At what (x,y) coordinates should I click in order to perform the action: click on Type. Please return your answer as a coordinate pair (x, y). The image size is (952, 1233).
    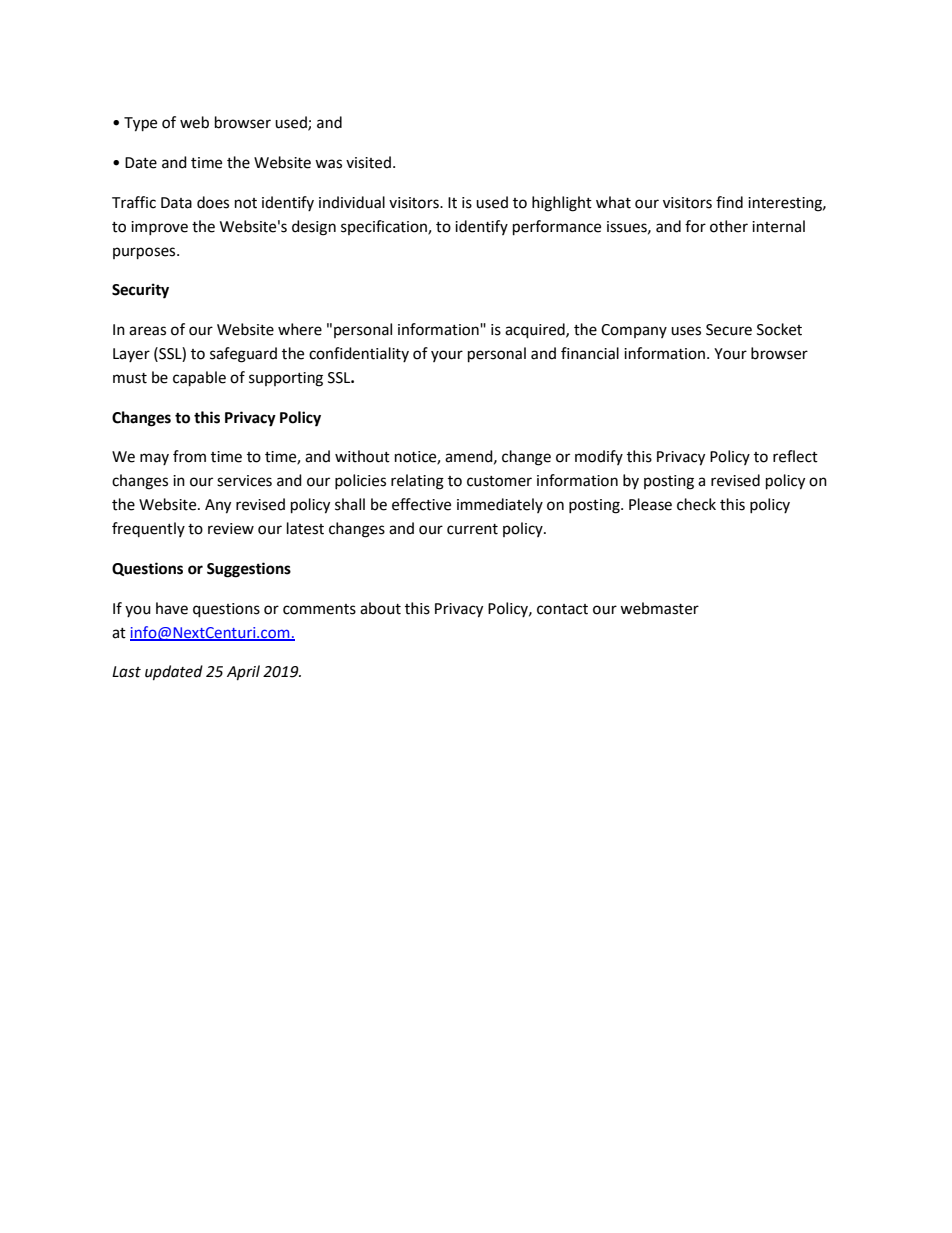
    Looking at the image, I should click on (140, 124).
